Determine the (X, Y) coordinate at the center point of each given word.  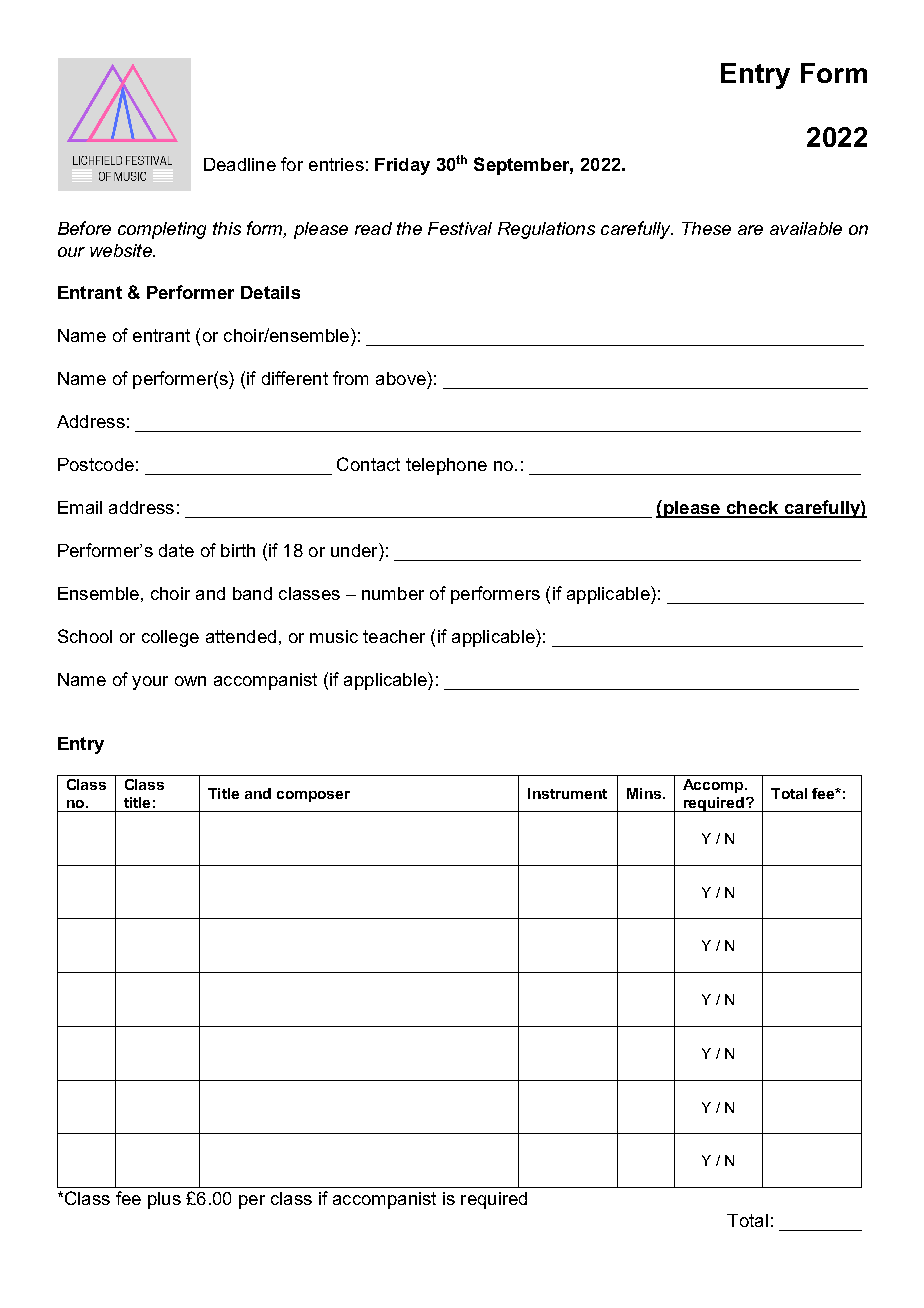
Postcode (96, 464)
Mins (644, 793)
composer (313, 796)
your (150, 683)
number (393, 593)
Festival (460, 228)
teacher (394, 636)
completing (162, 230)
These (706, 228)
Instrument (567, 793)
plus (164, 1200)
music (334, 636)
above (402, 378)
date (176, 550)
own (190, 681)
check (752, 509)
